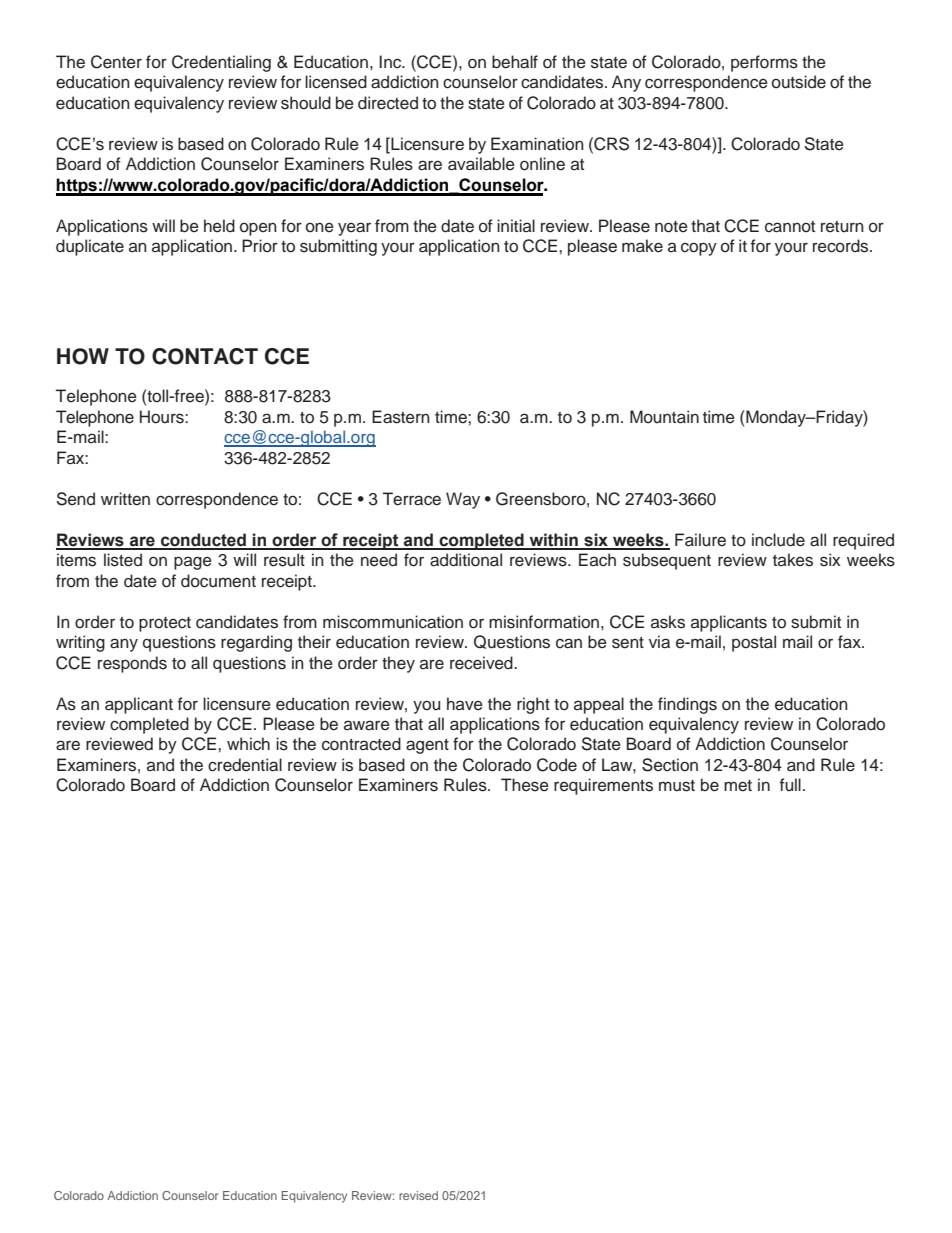 The height and width of the screenshot is (1233, 952). I want to click on postal, so click(754, 643).
